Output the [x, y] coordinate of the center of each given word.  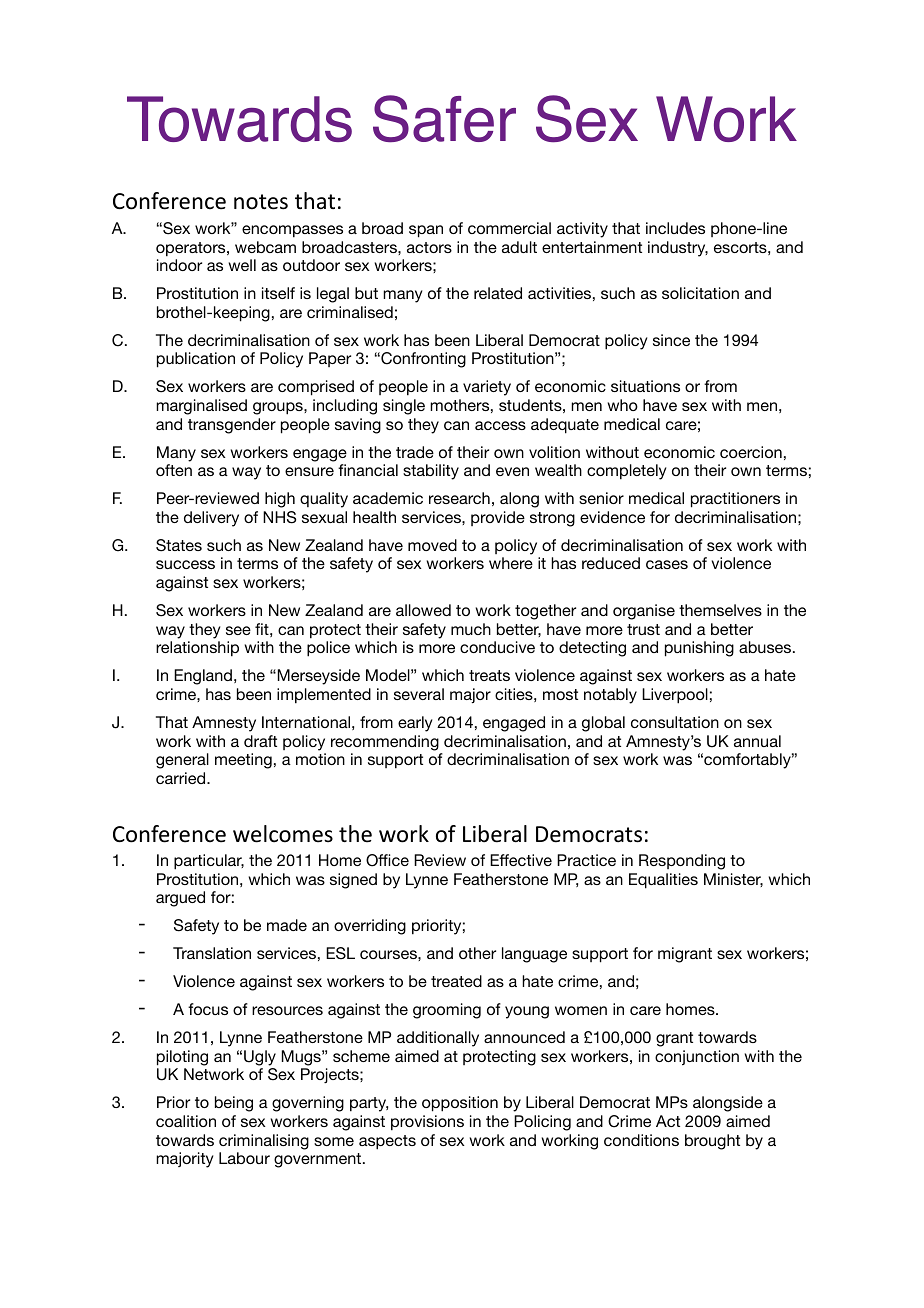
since [671, 340]
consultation [675, 722]
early [415, 724]
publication [196, 360]
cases [667, 564]
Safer [444, 118]
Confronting [422, 360]
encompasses [292, 231]
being [234, 1104]
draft [260, 741]
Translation [212, 953]
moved [432, 545]
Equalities [663, 881]
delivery [211, 519]
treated [456, 981]
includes [675, 228]
